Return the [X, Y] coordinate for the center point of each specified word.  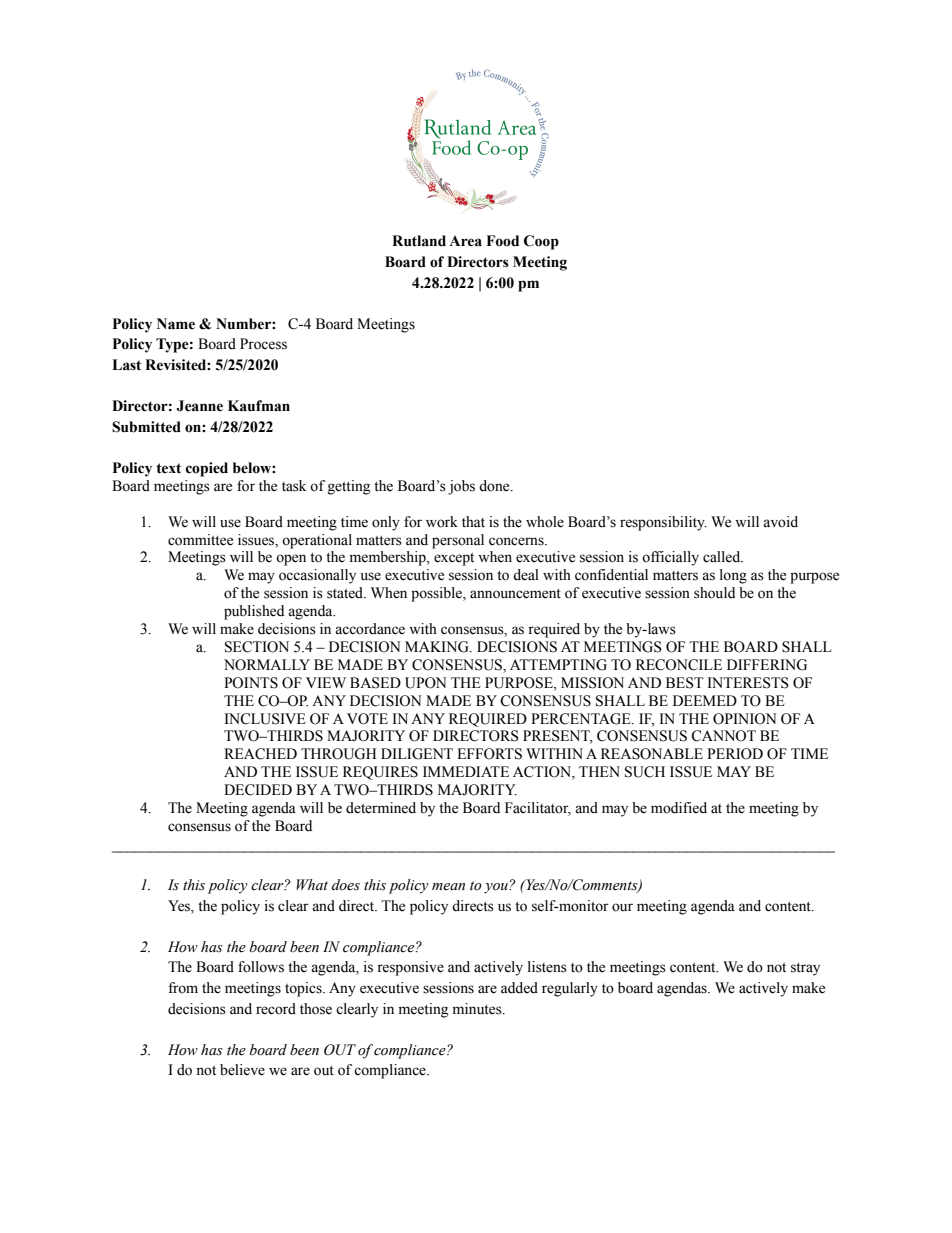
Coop [541, 242]
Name [176, 324]
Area [465, 241]
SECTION [257, 647]
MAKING [438, 647]
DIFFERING [767, 665]
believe [242, 1070]
